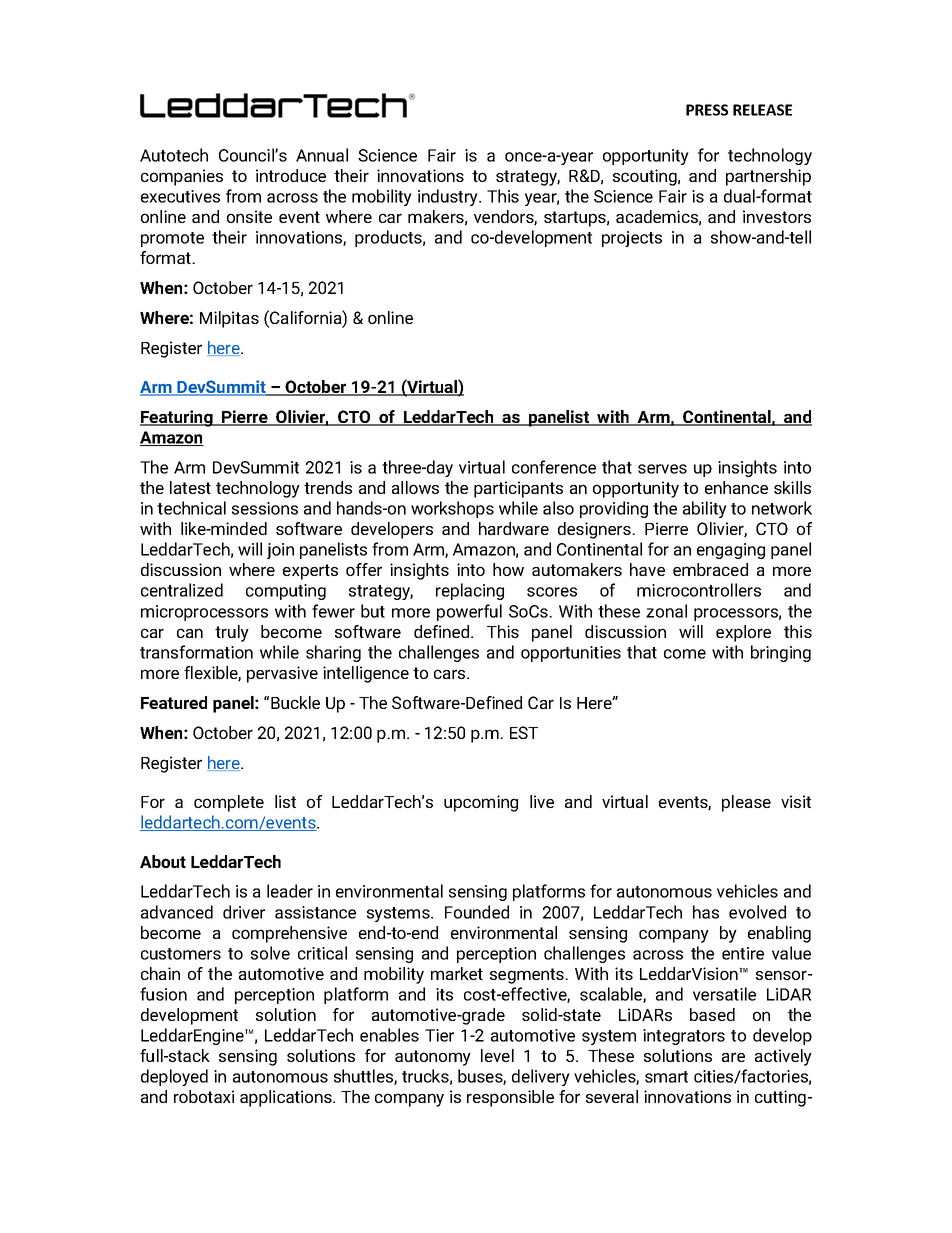 The width and height of the image is (952, 1233). I want to click on industry, so click(449, 197).
